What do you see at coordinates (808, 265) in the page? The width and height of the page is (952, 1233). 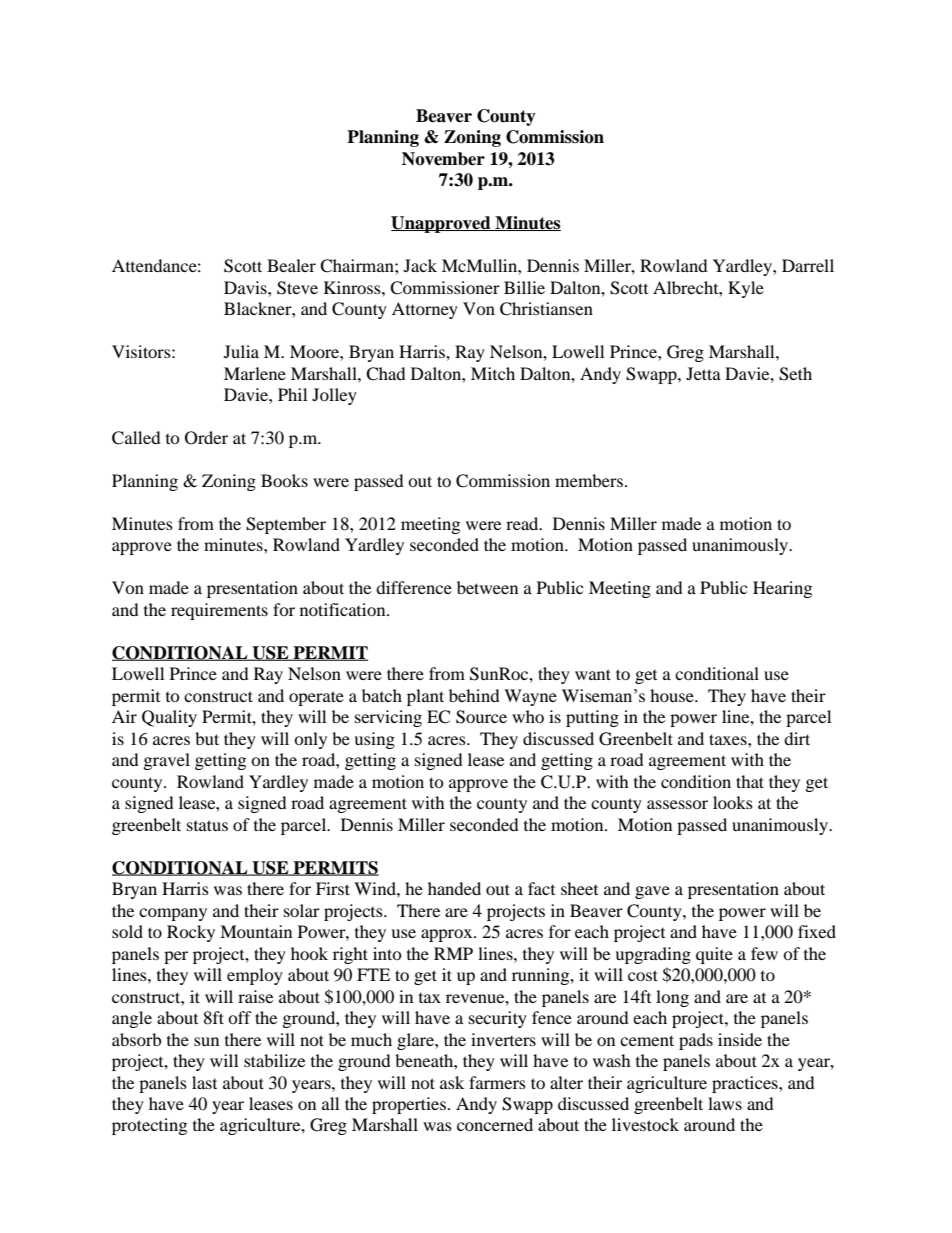 I see `Darrell` at bounding box center [808, 265].
